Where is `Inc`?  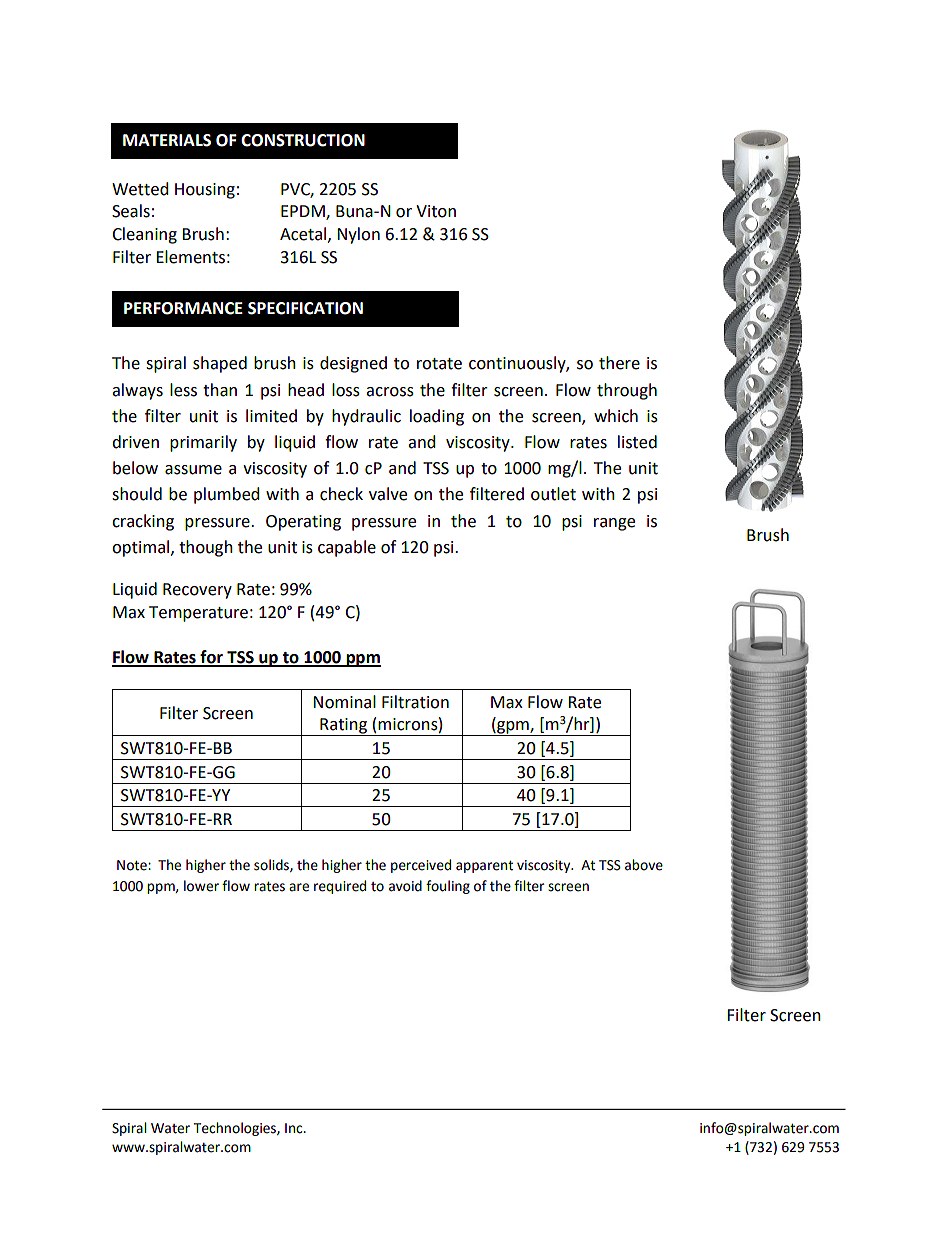 Inc is located at coordinates (295, 1128).
